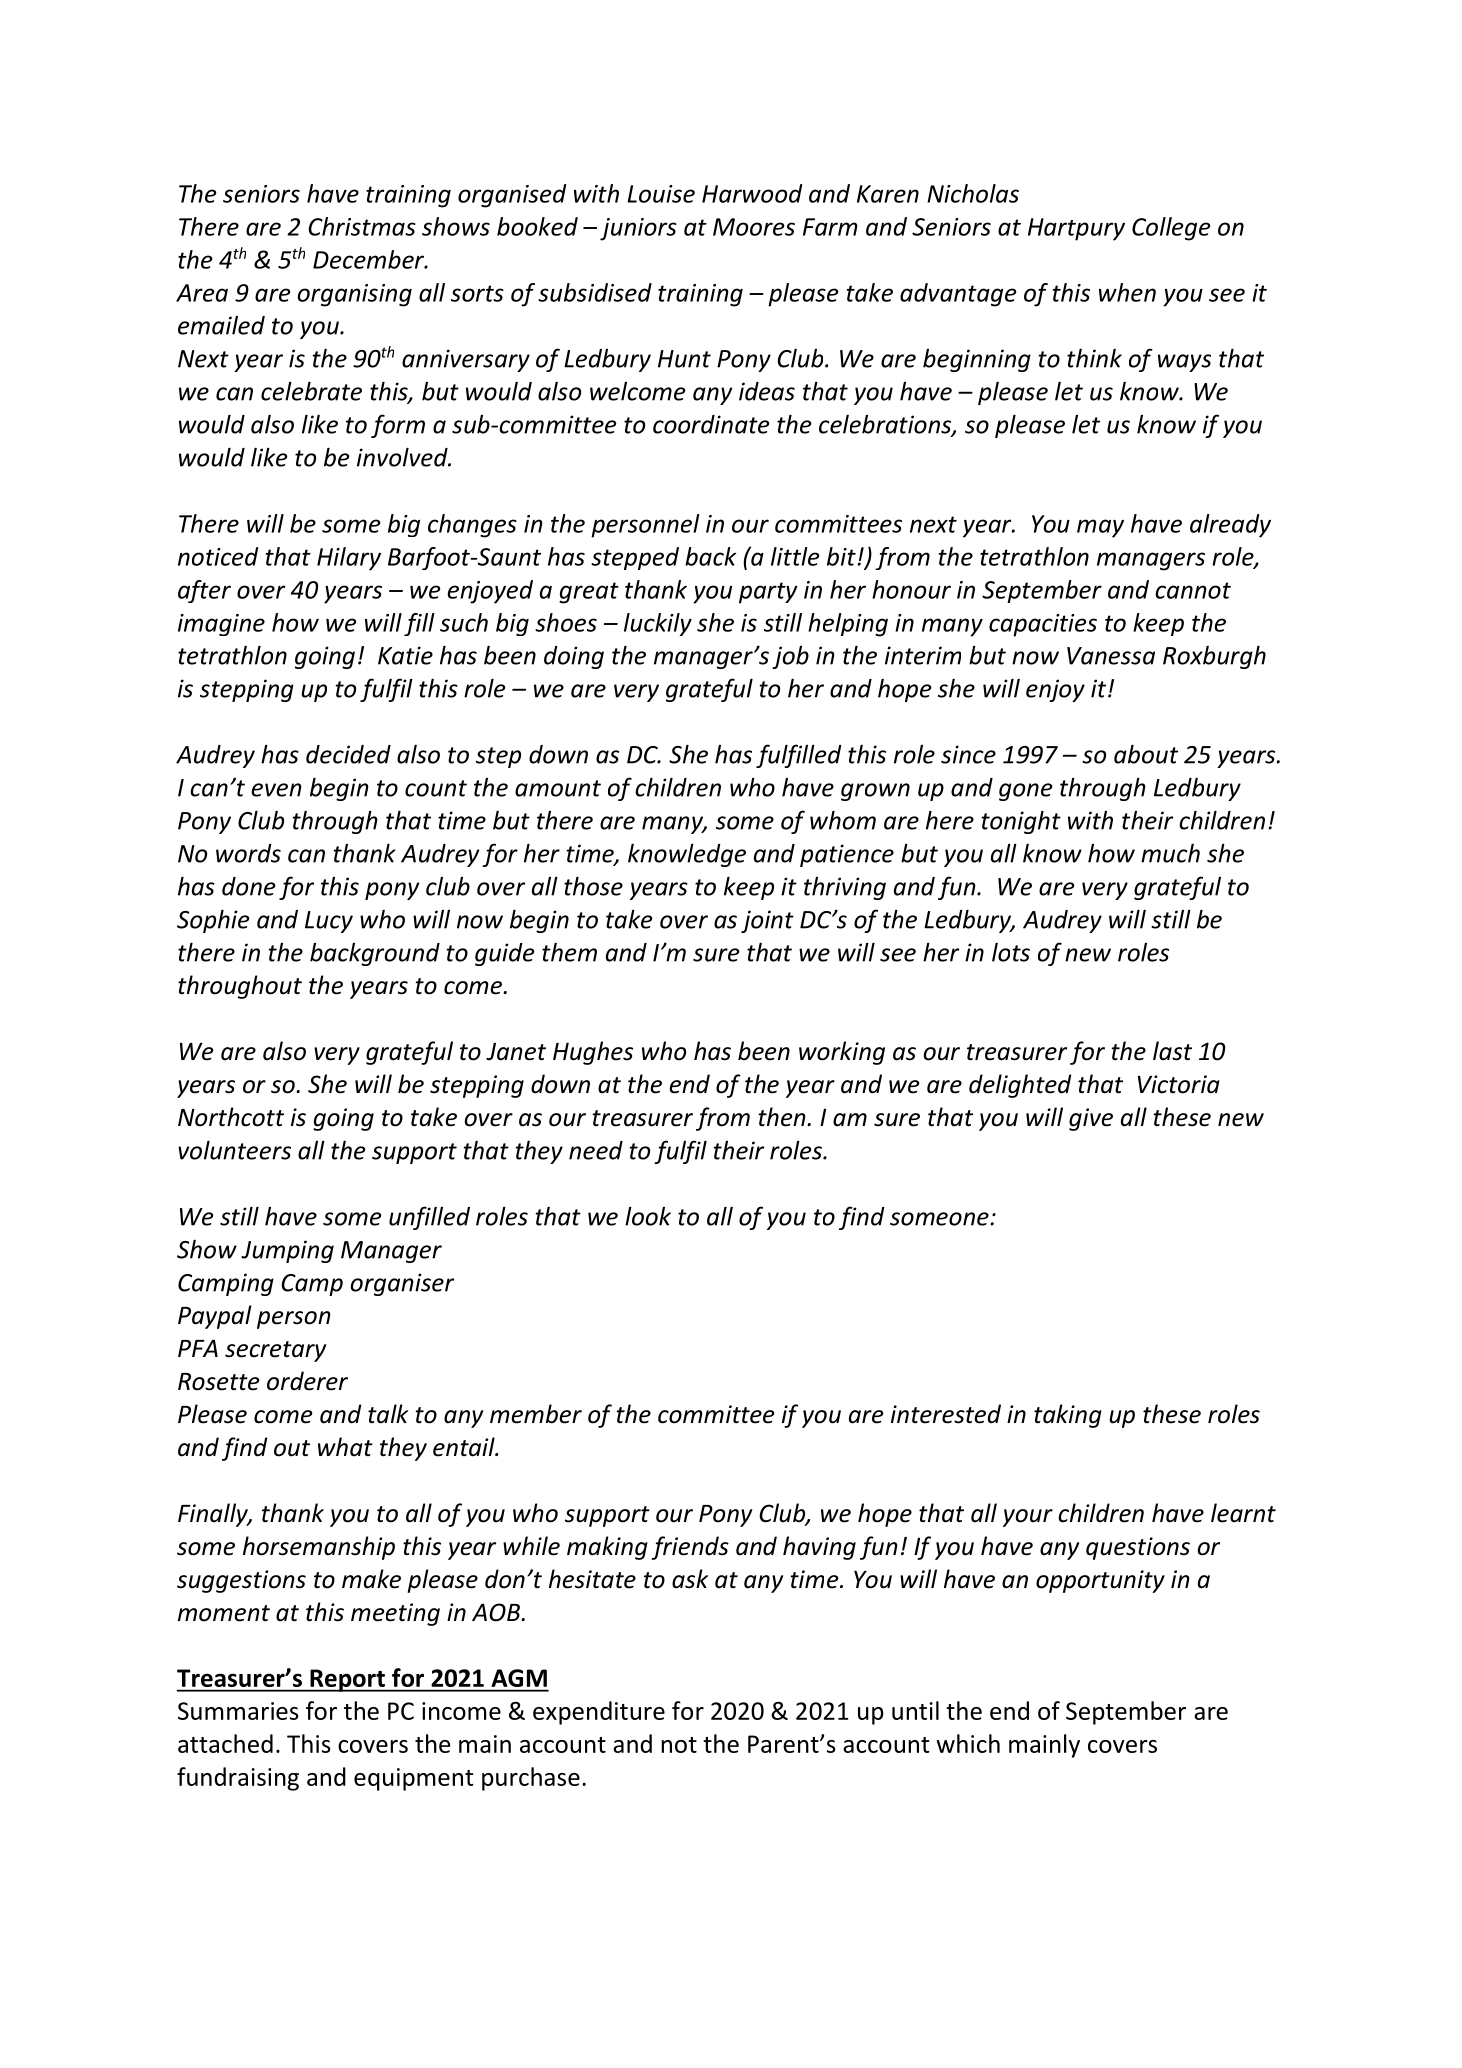 This screenshot has height=2068, width=1462. I want to click on Christmas, so click(362, 226).
